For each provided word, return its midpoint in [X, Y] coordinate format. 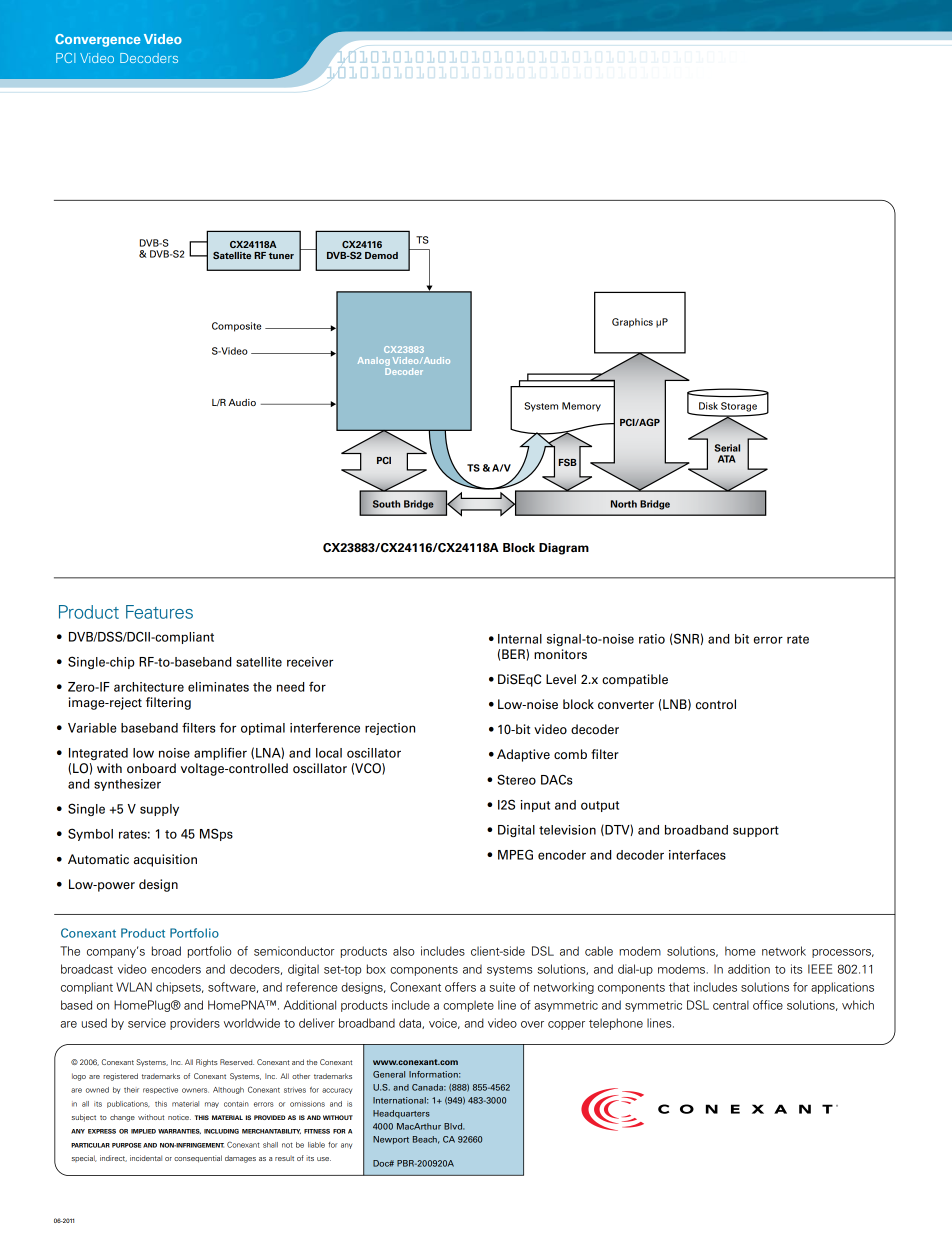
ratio [652, 639]
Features [159, 612]
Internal [520, 639]
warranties [179, 1131]
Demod [381, 255]
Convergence [98, 40]
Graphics [632, 323]
